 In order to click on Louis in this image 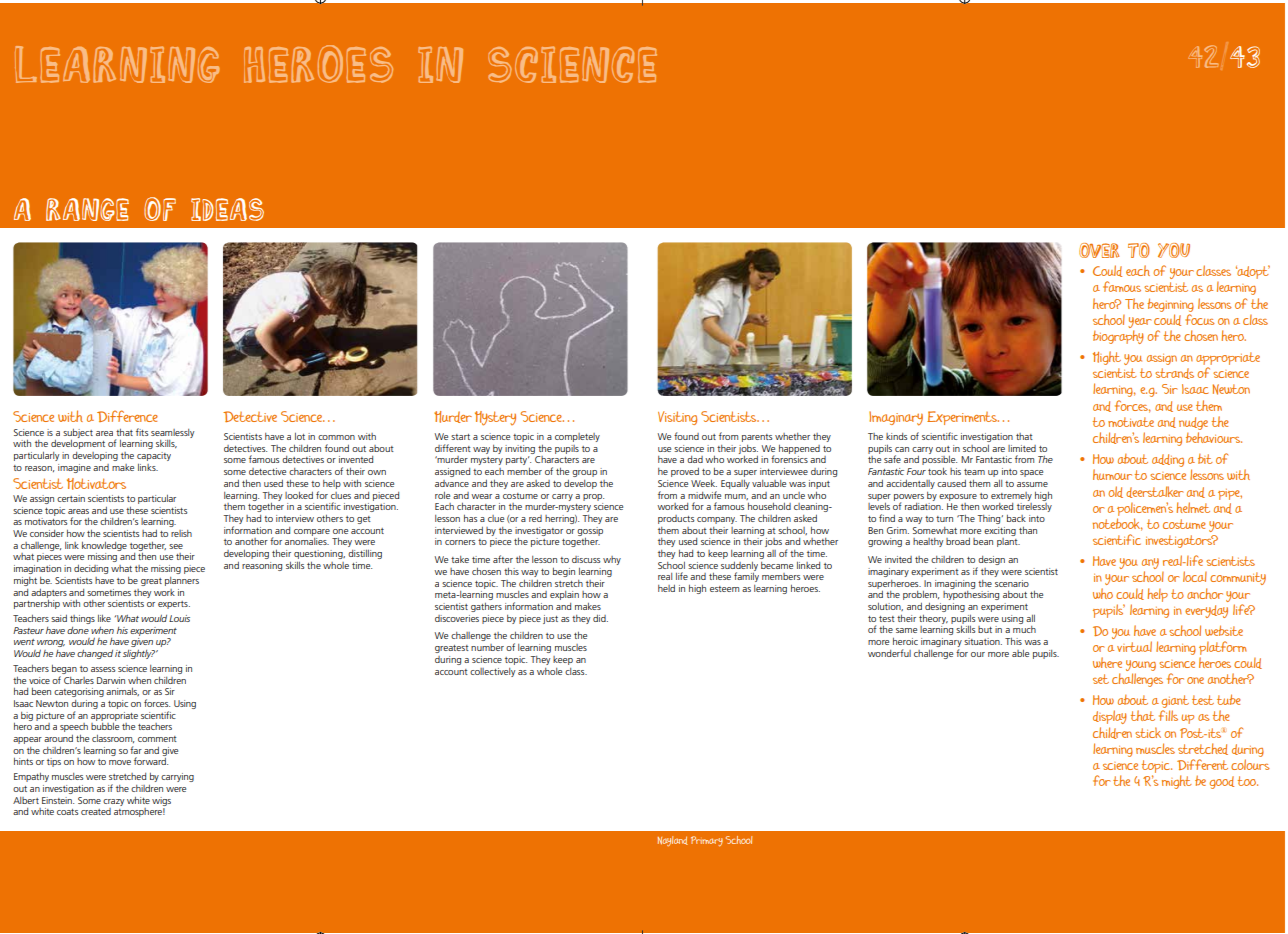, I will do `click(179, 618)`.
